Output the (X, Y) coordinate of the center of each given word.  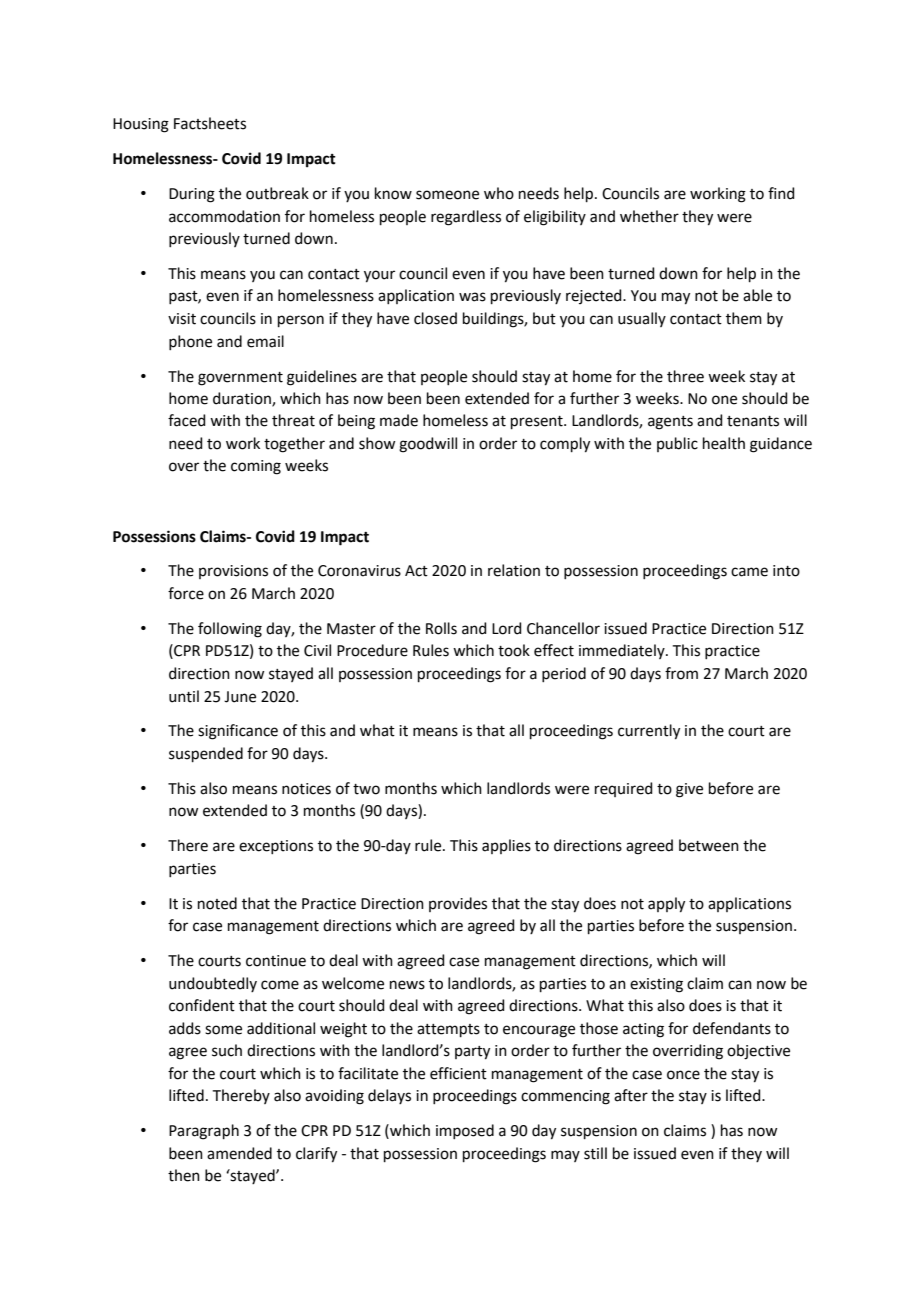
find (781, 193)
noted (217, 903)
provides (458, 904)
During (192, 195)
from (681, 673)
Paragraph (204, 1132)
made (399, 420)
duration (243, 399)
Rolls (441, 628)
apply (666, 905)
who (499, 193)
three (685, 376)
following (230, 630)
